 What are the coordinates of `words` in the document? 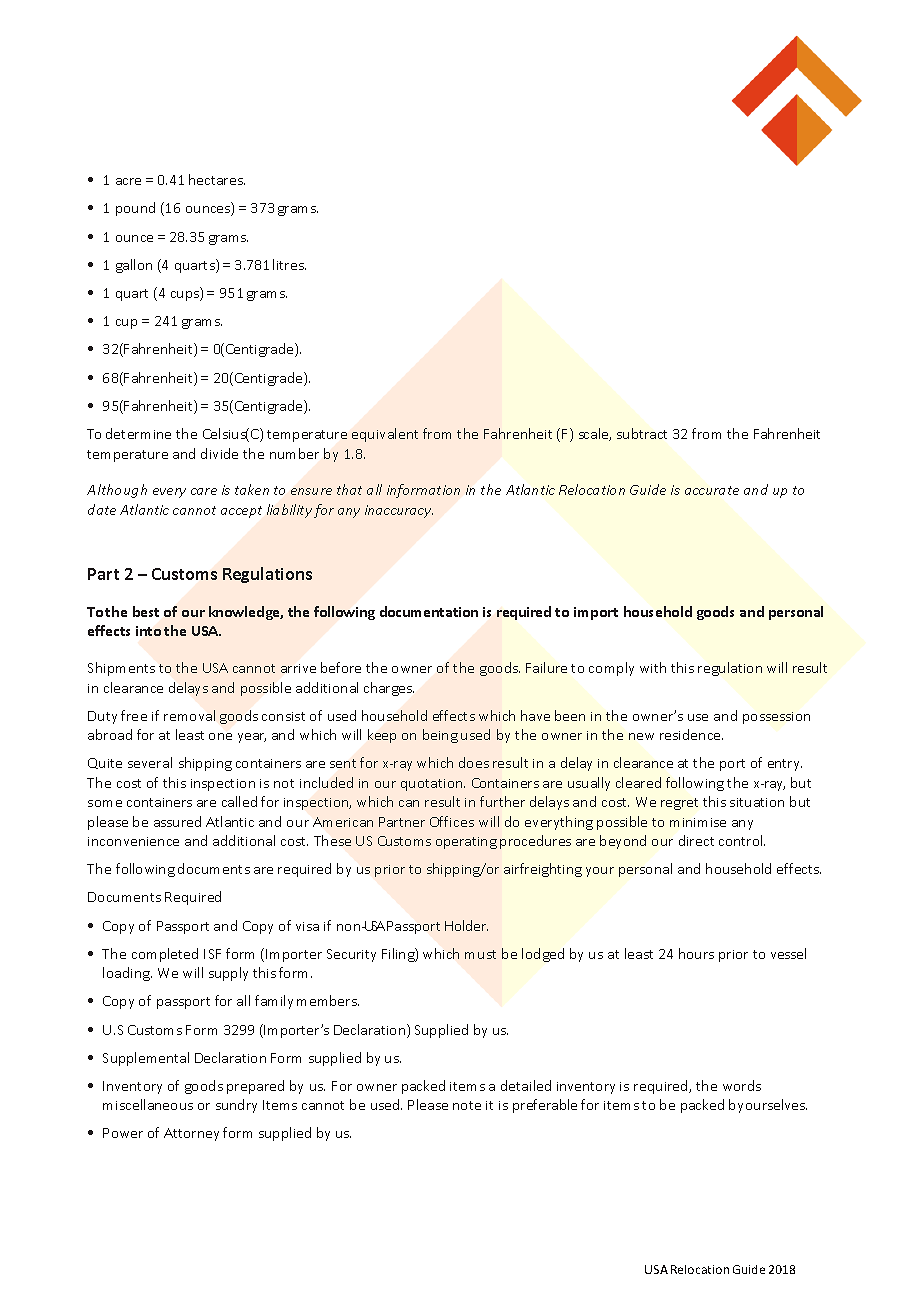 It's located at (742, 1085).
